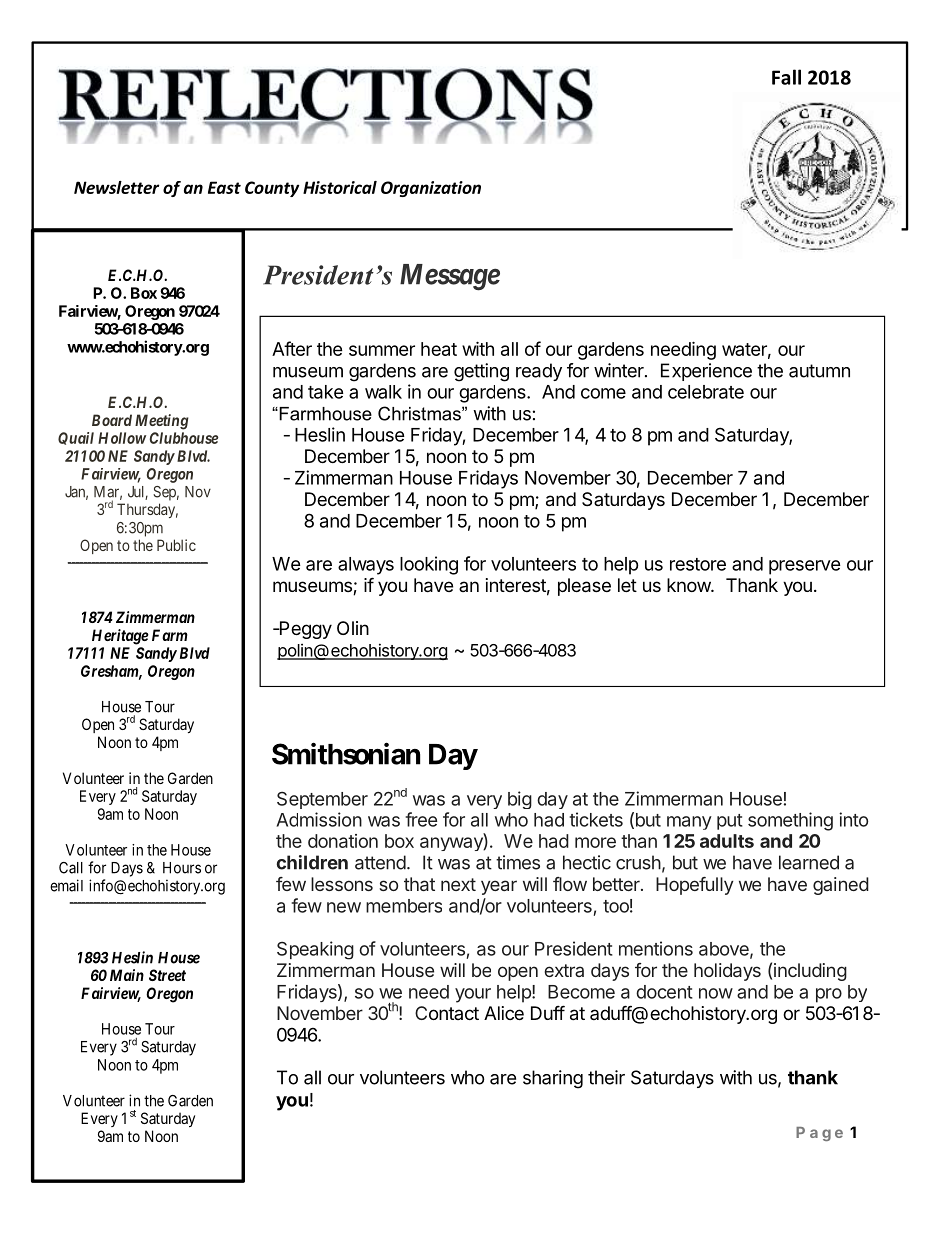 The height and width of the document is (1233, 952). Describe the element at coordinates (786, 77) in the document. I see `Fall` at that location.
